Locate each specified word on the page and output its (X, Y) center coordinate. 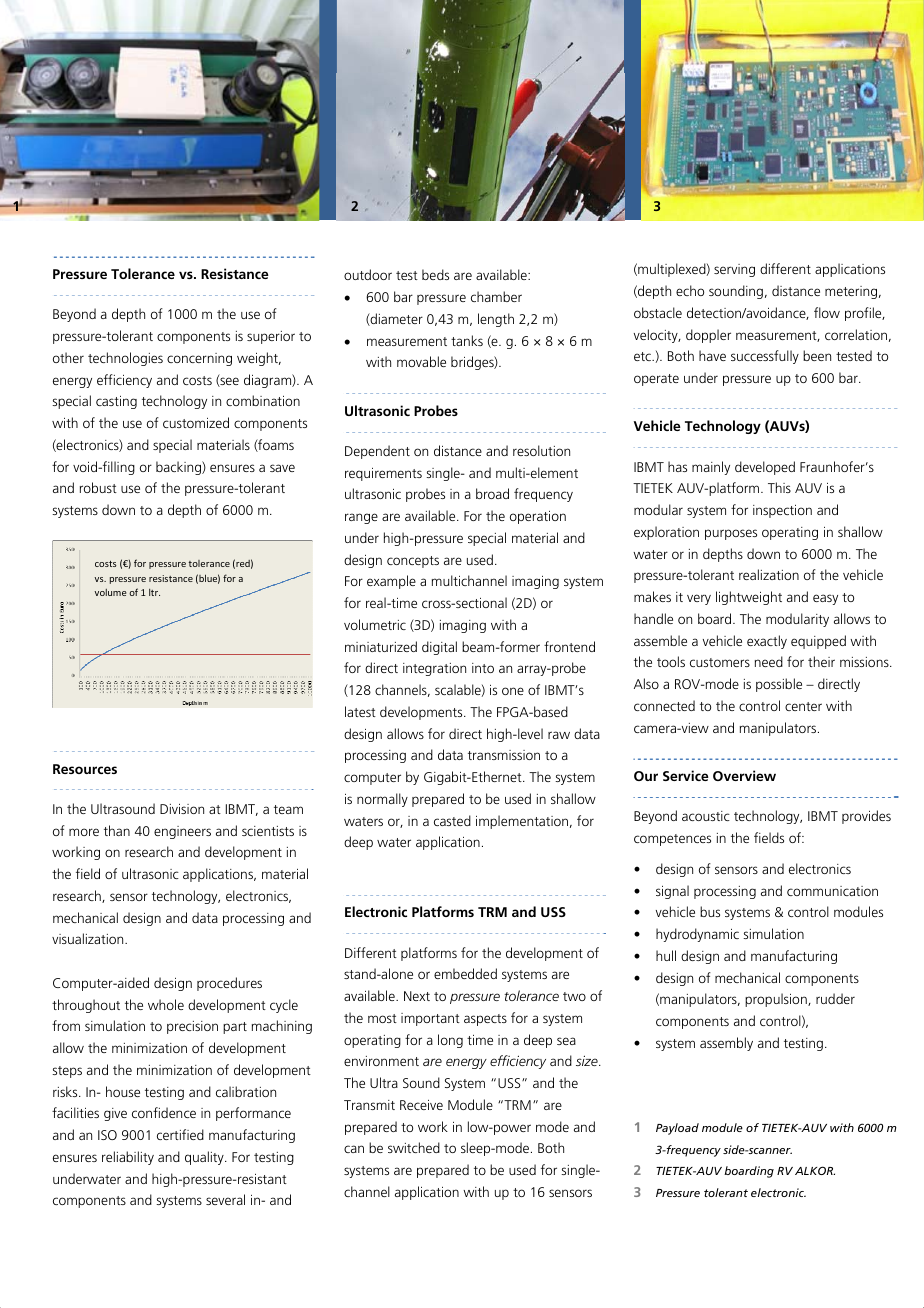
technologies (125, 359)
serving (734, 270)
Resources (85, 769)
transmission (504, 755)
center (803, 706)
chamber (496, 296)
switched (414, 1147)
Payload (677, 1129)
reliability (128, 1158)
